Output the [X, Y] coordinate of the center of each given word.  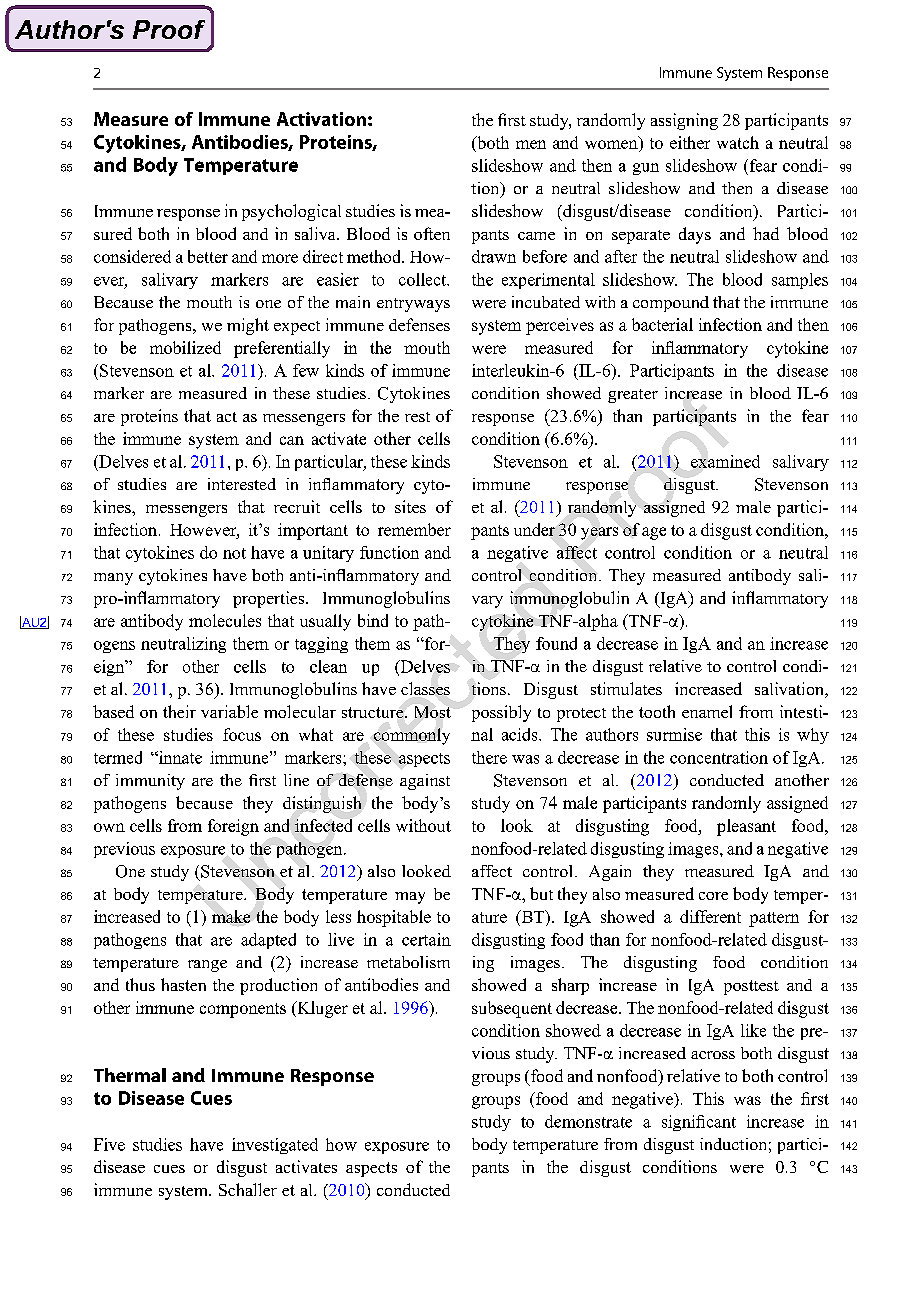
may [410, 898]
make [231, 916]
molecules [225, 620]
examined [725, 461]
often [432, 233]
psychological [291, 212]
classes [425, 688]
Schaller [248, 1189]
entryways [413, 305]
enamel [707, 711]
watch [738, 142]
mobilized [185, 347]
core [713, 896]
